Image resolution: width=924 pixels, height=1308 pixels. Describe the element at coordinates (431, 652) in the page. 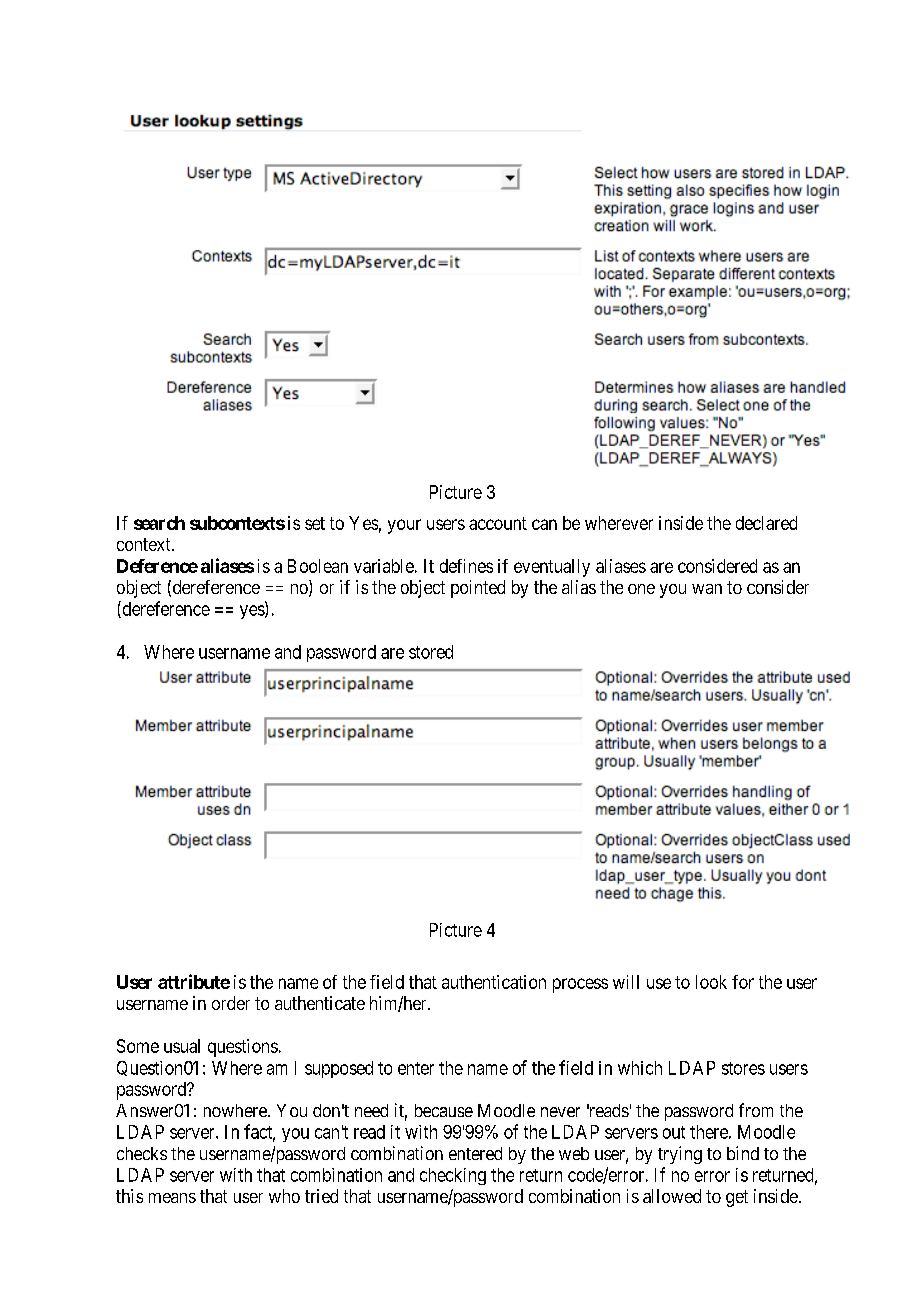

I see `stored` at that location.
